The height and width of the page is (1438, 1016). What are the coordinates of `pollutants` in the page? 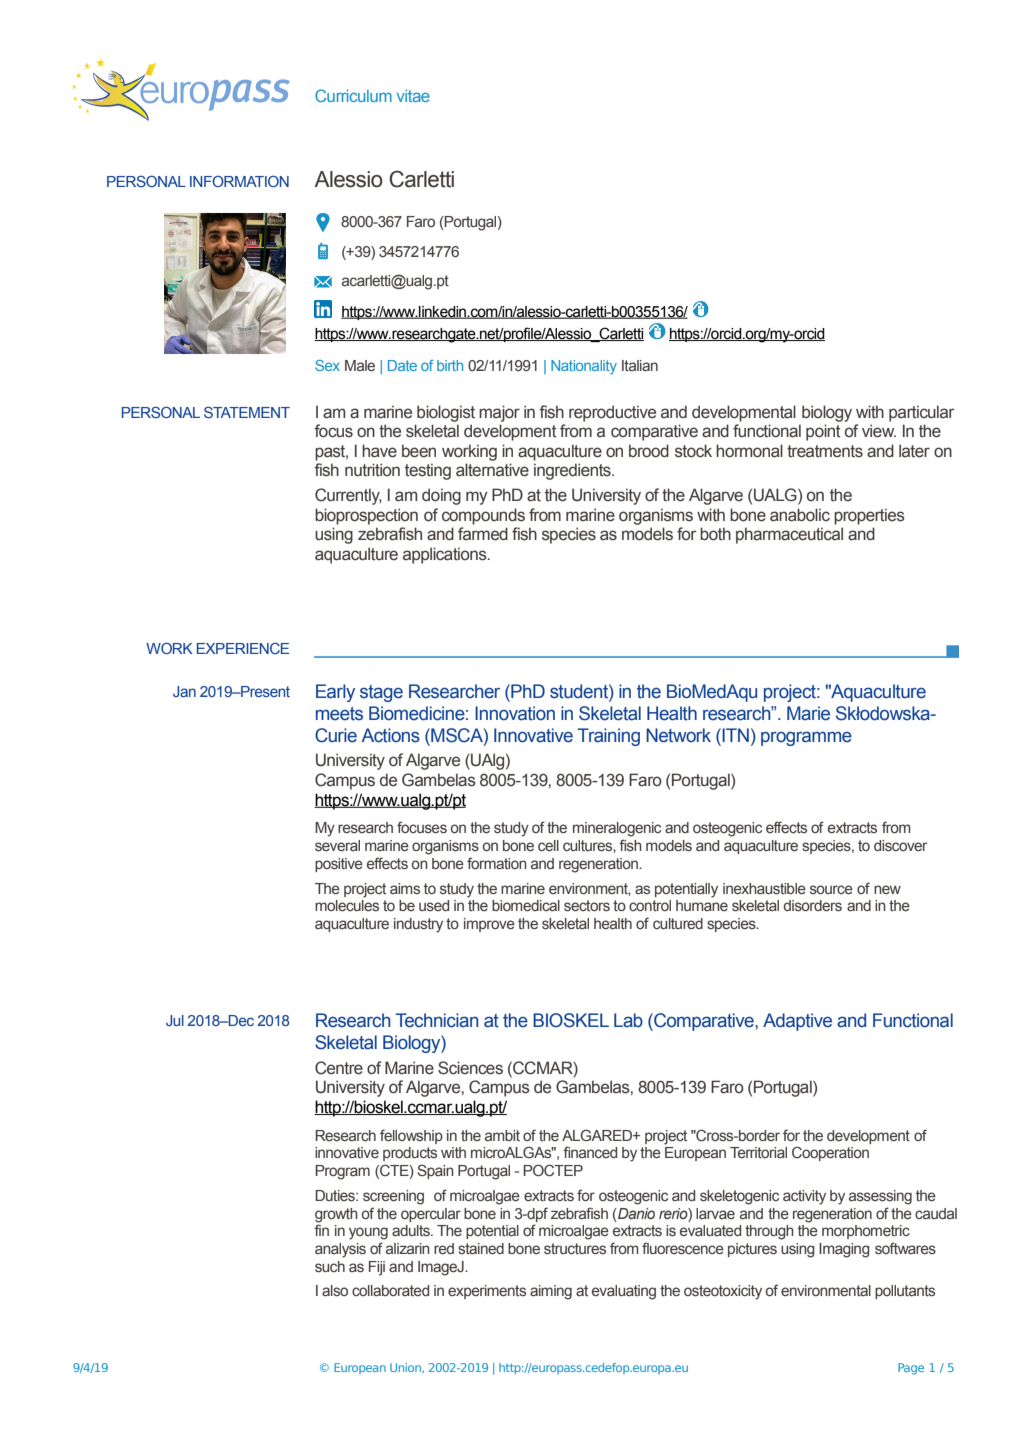 It's located at (905, 1292).
